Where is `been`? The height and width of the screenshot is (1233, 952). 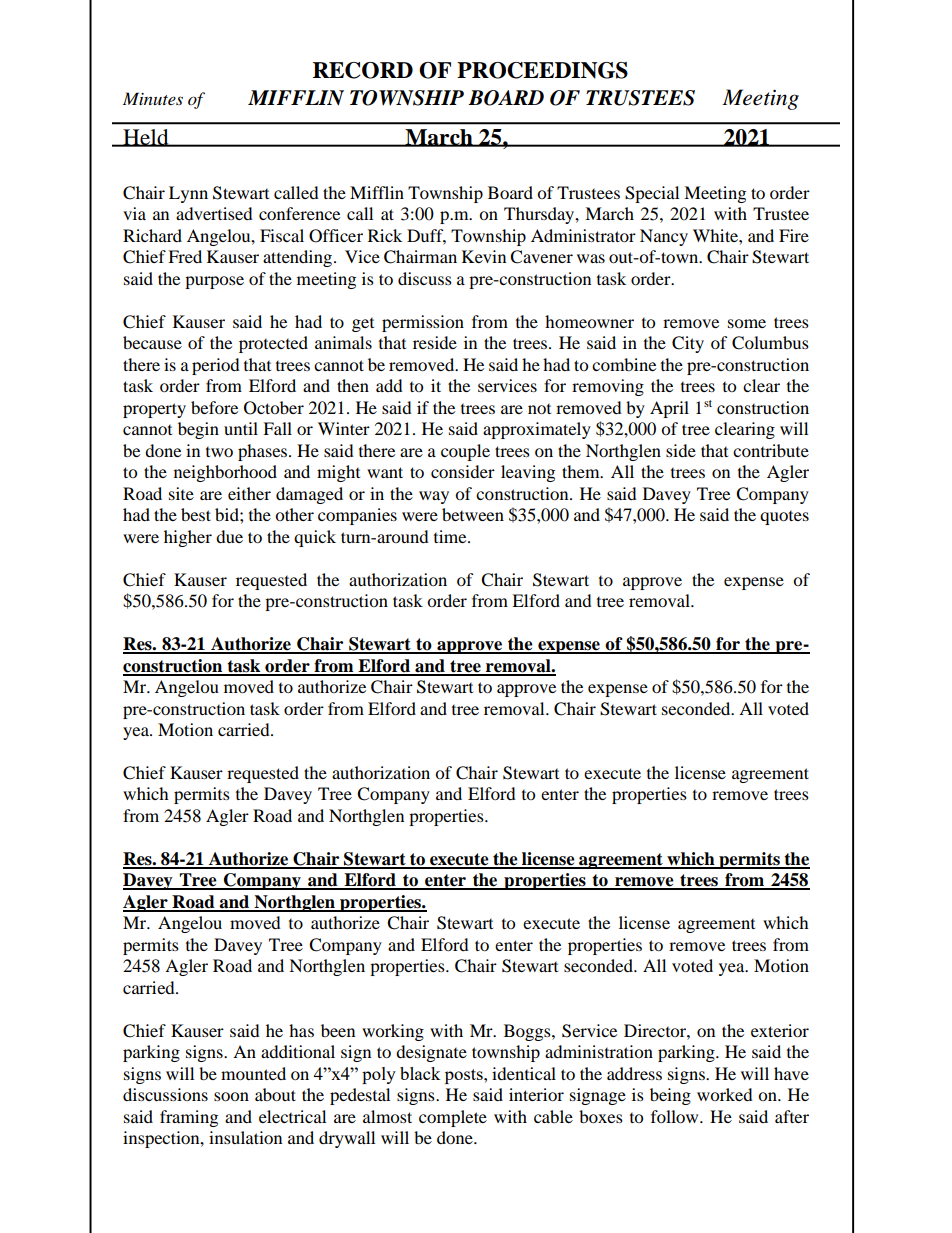
been is located at coordinates (338, 1030).
